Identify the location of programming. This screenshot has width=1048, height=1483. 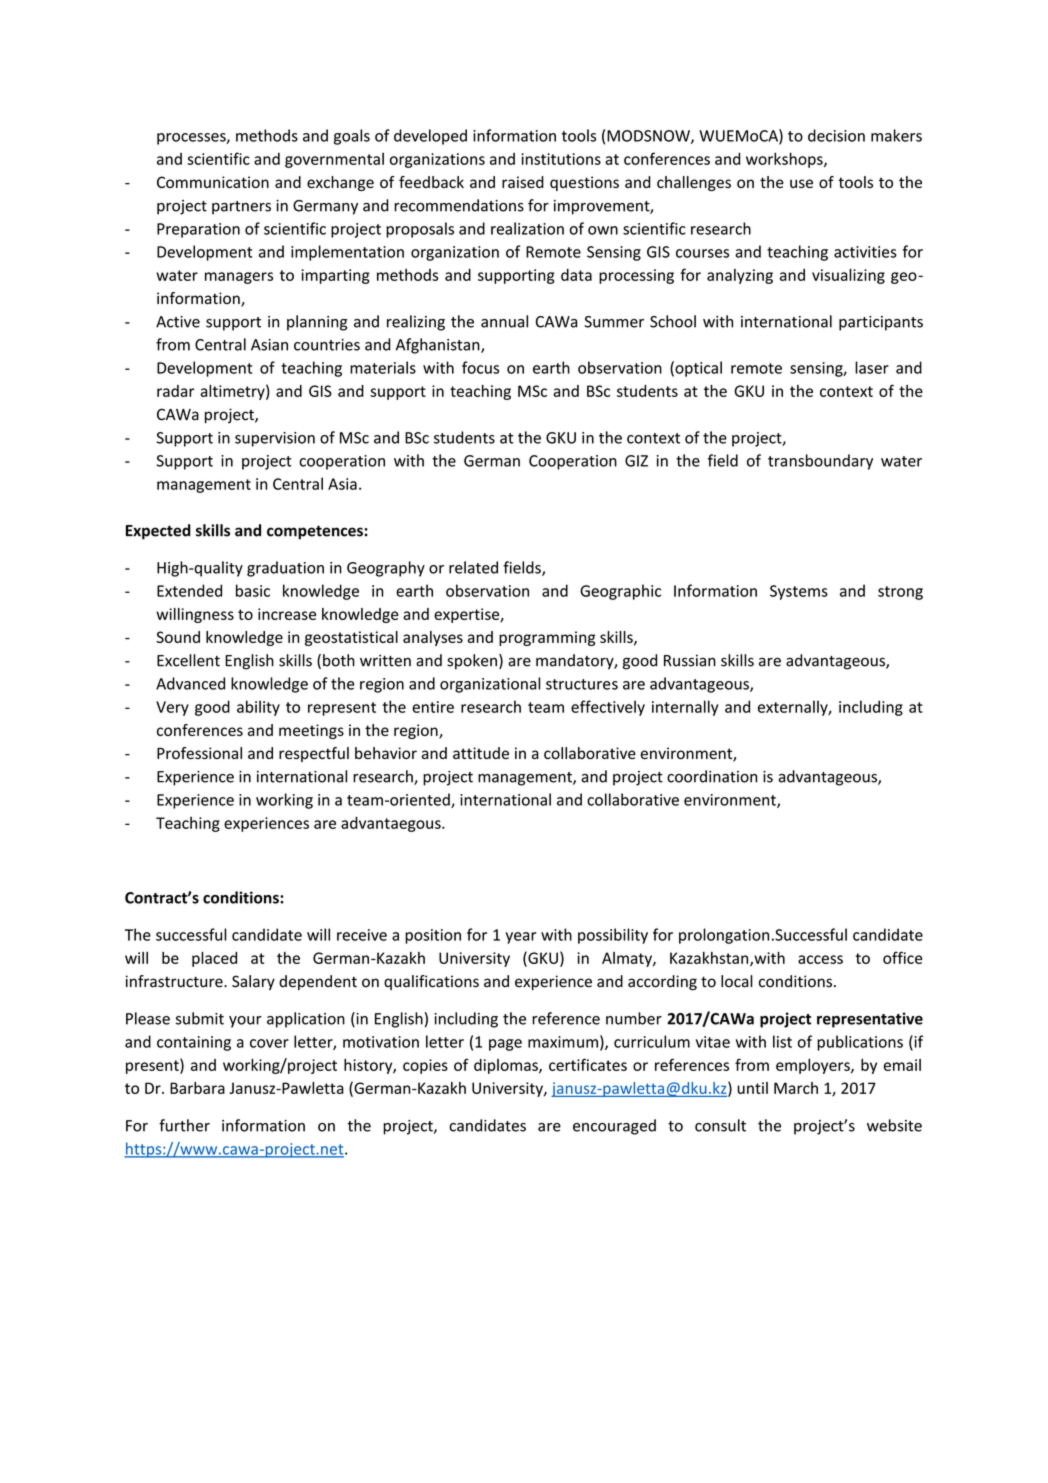
(547, 638).
